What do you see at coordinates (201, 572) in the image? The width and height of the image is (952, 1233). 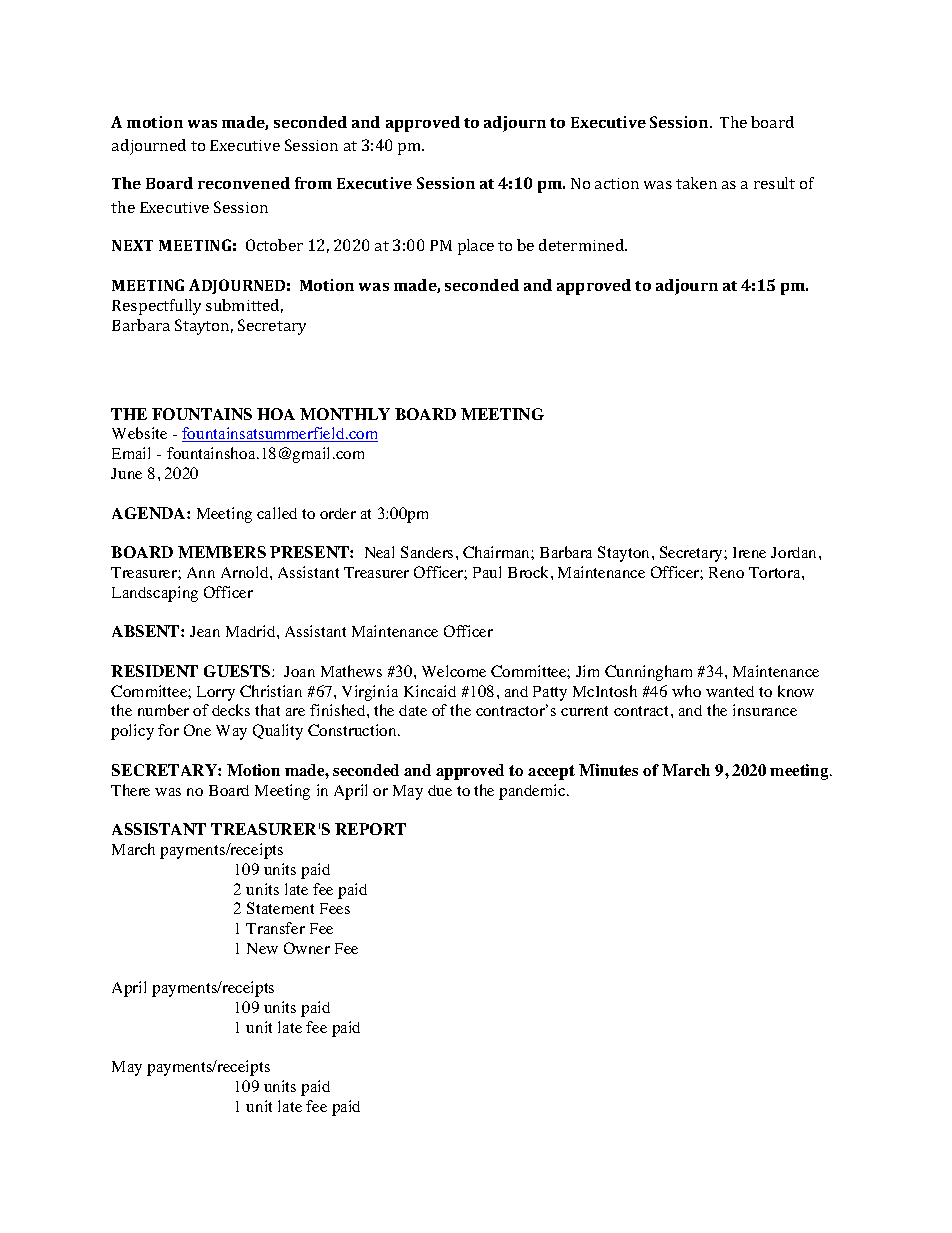 I see `Ann` at bounding box center [201, 572].
